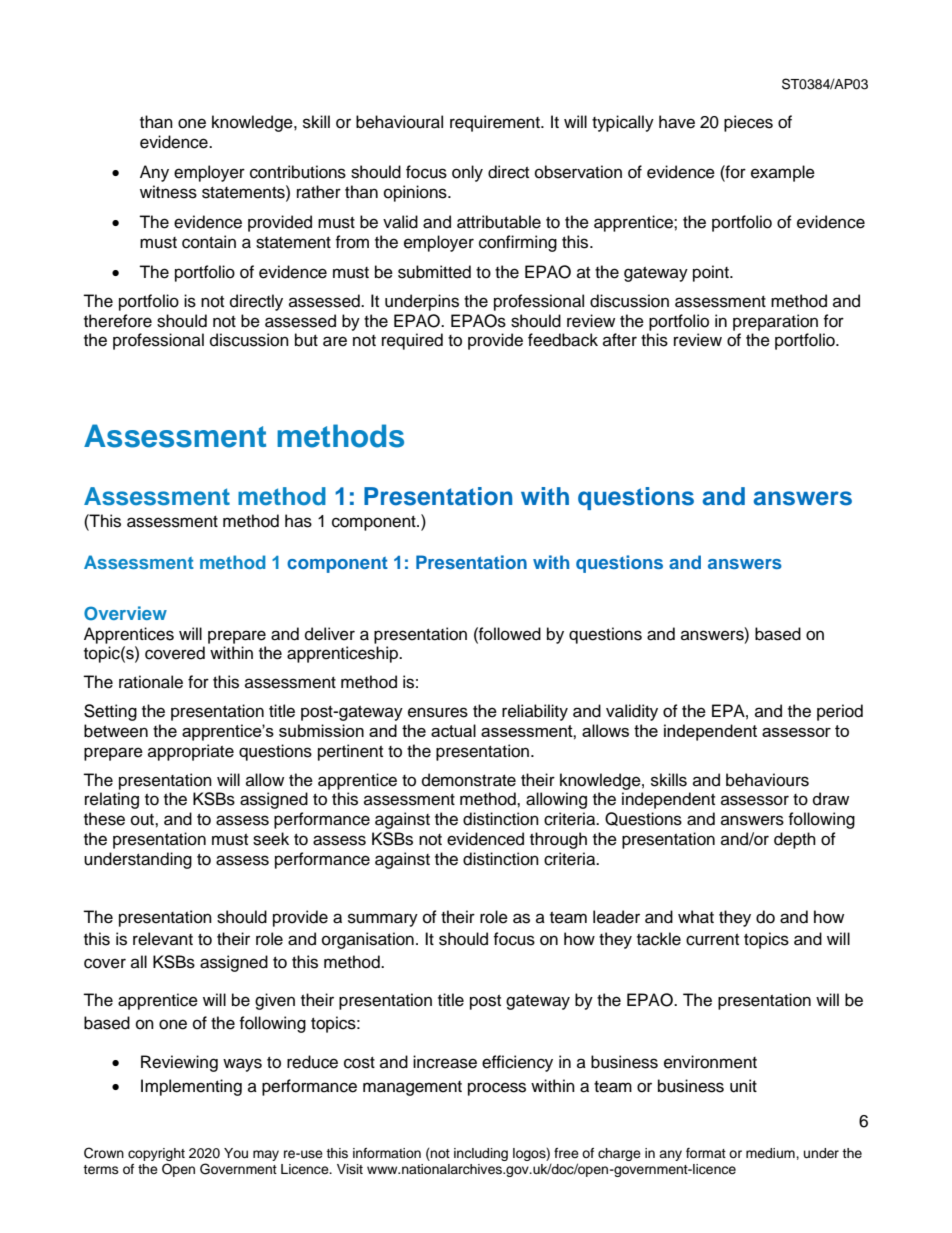  Describe the element at coordinates (118, 321) in the screenshot. I see `therefore` at that location.
